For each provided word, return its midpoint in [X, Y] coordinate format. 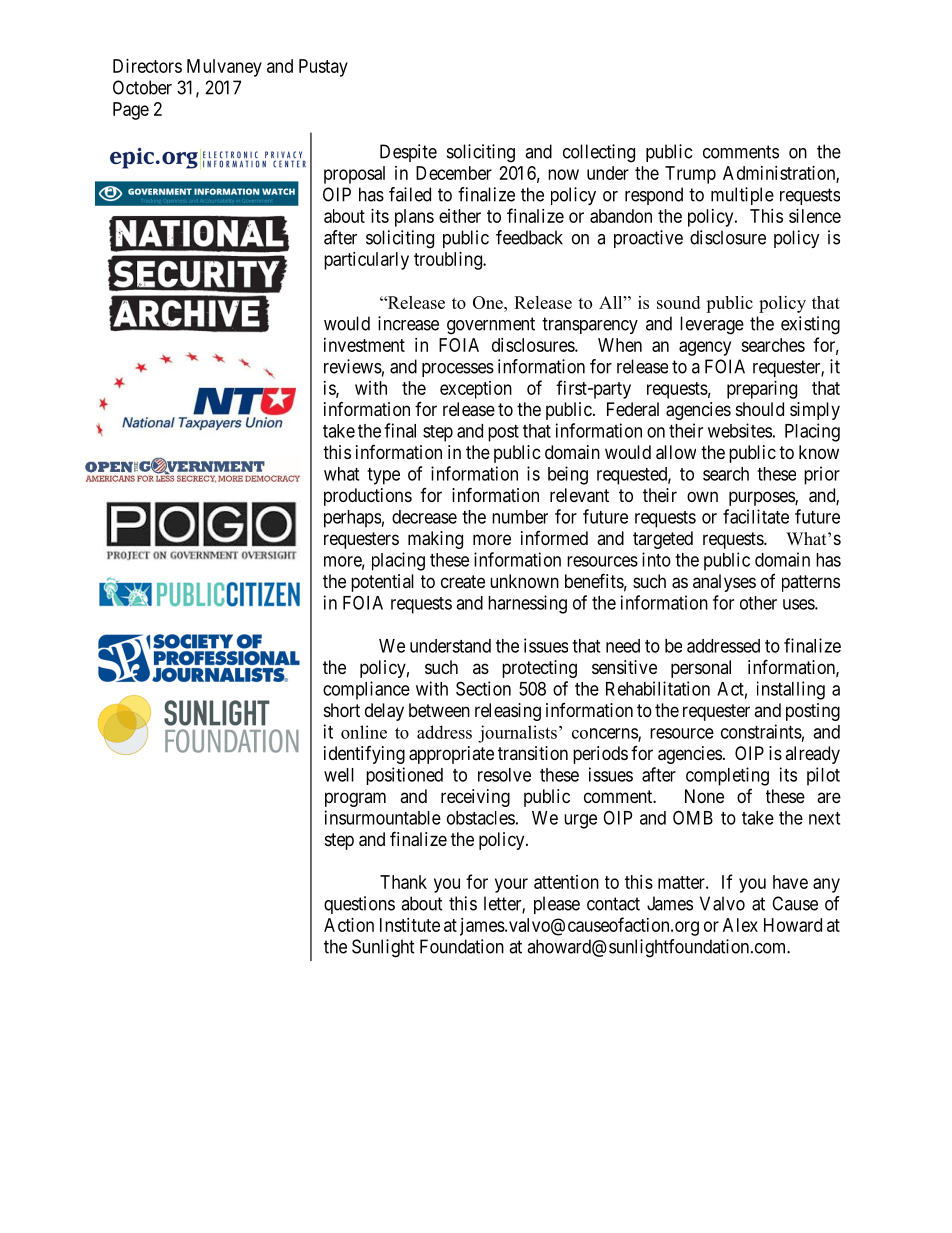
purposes [762, 498]
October [142, 87]
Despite [408, 153]
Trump [690, 175]
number [520, 517]
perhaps [352, 519]
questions [359, 905]
